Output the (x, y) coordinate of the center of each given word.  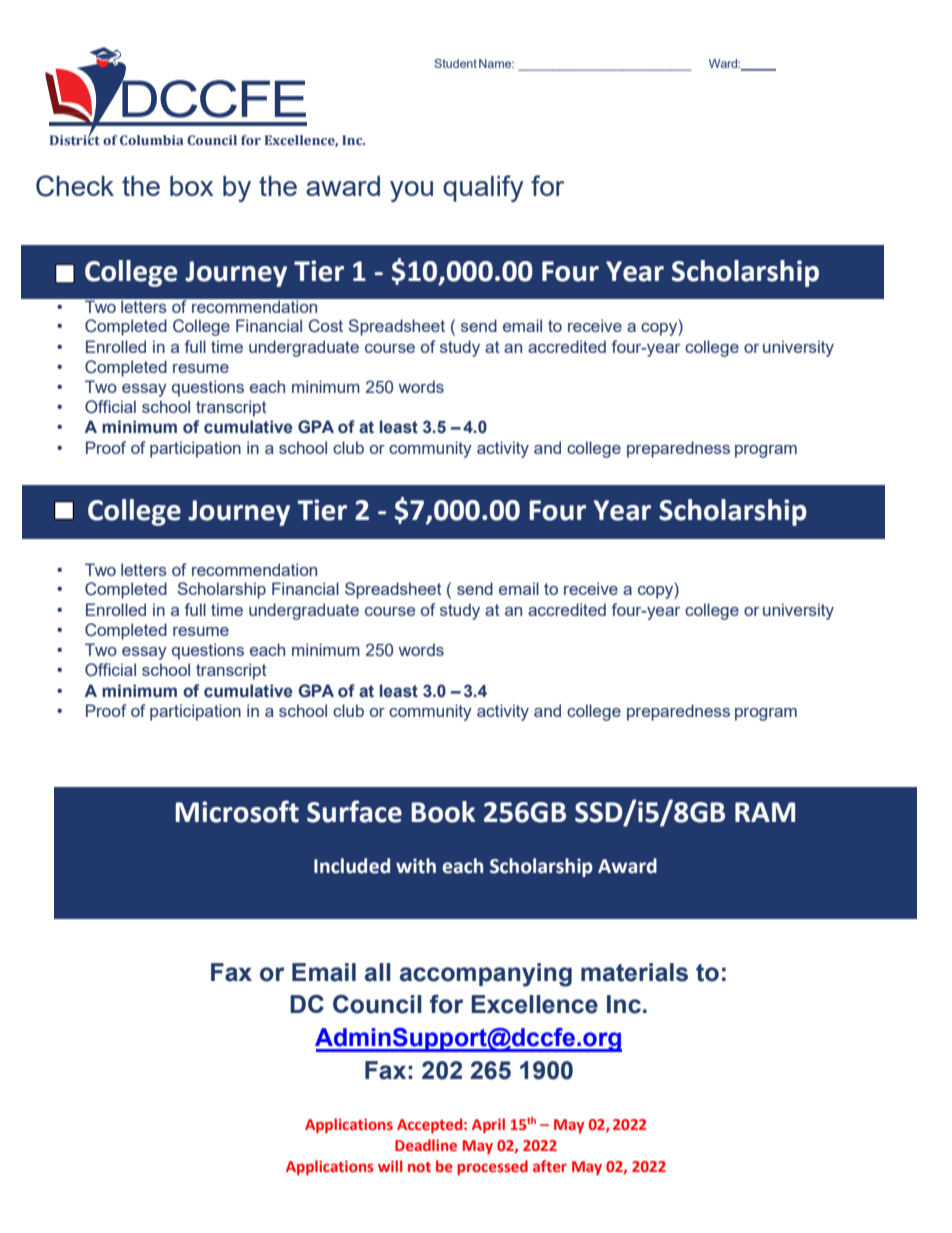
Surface (354, 811)
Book (443, 812)
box (191, 186)
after (550, 1166)
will (390, 1166)
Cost (326, 326)
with (416, 866)
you (411, 191)
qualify (483, 188)
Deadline (426, 1145)
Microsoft (237, 811)
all (378, 972)
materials (634, 972)
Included (352, 866)
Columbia (152, 140)
